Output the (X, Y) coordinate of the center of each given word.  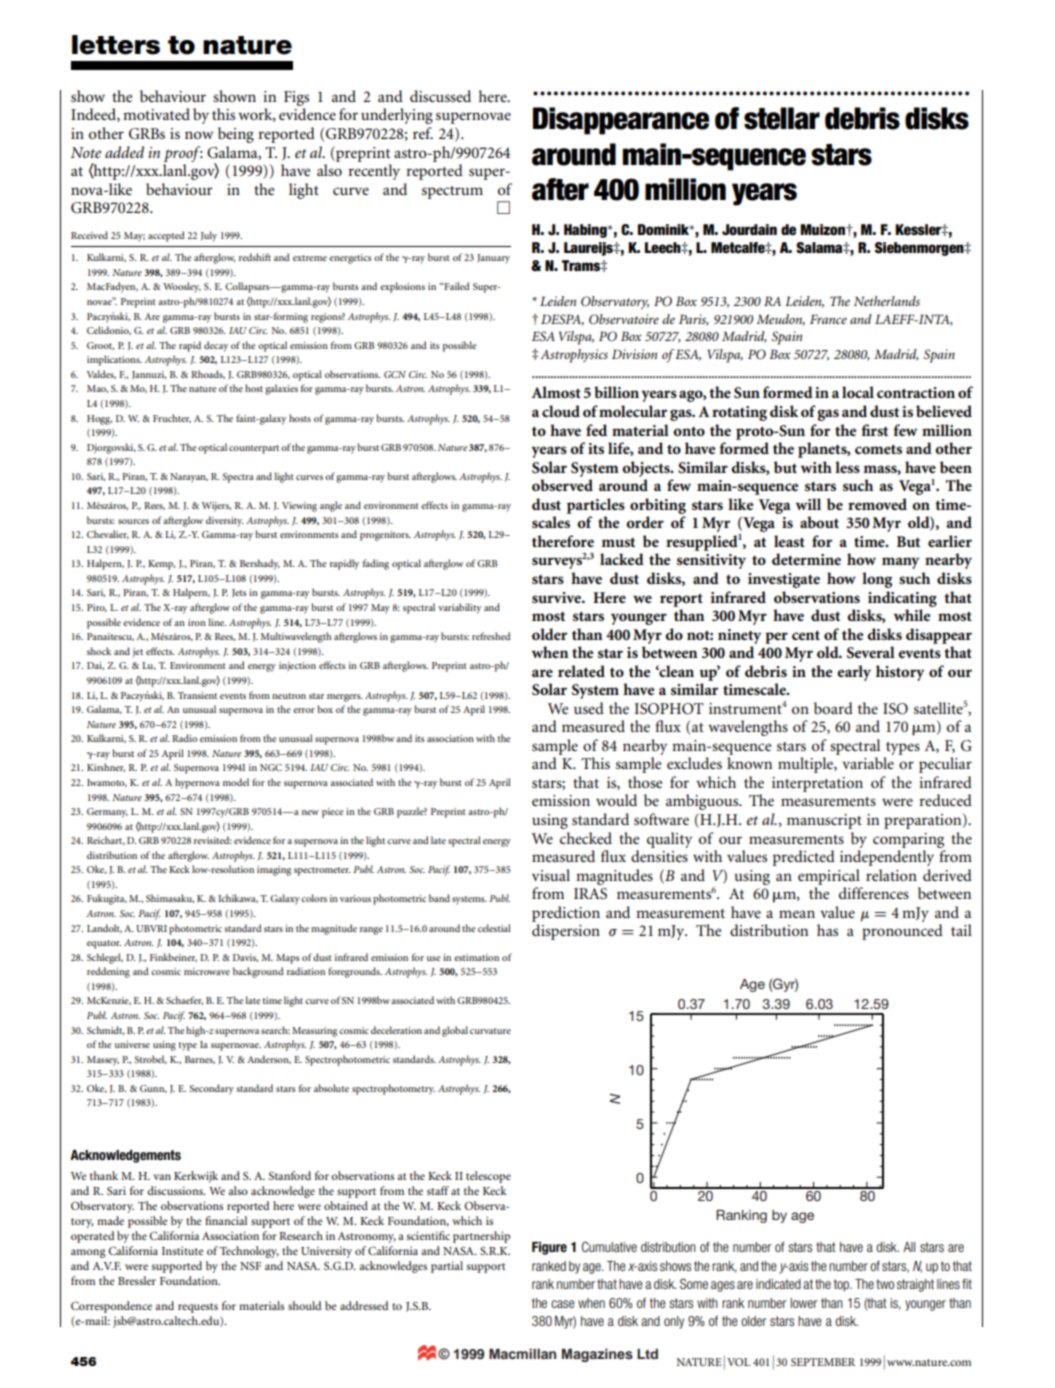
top (842, 1285)
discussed (440, 96)
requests (198, 1308)
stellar (782, 118)
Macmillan (522, 1353)
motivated (156, 114)
